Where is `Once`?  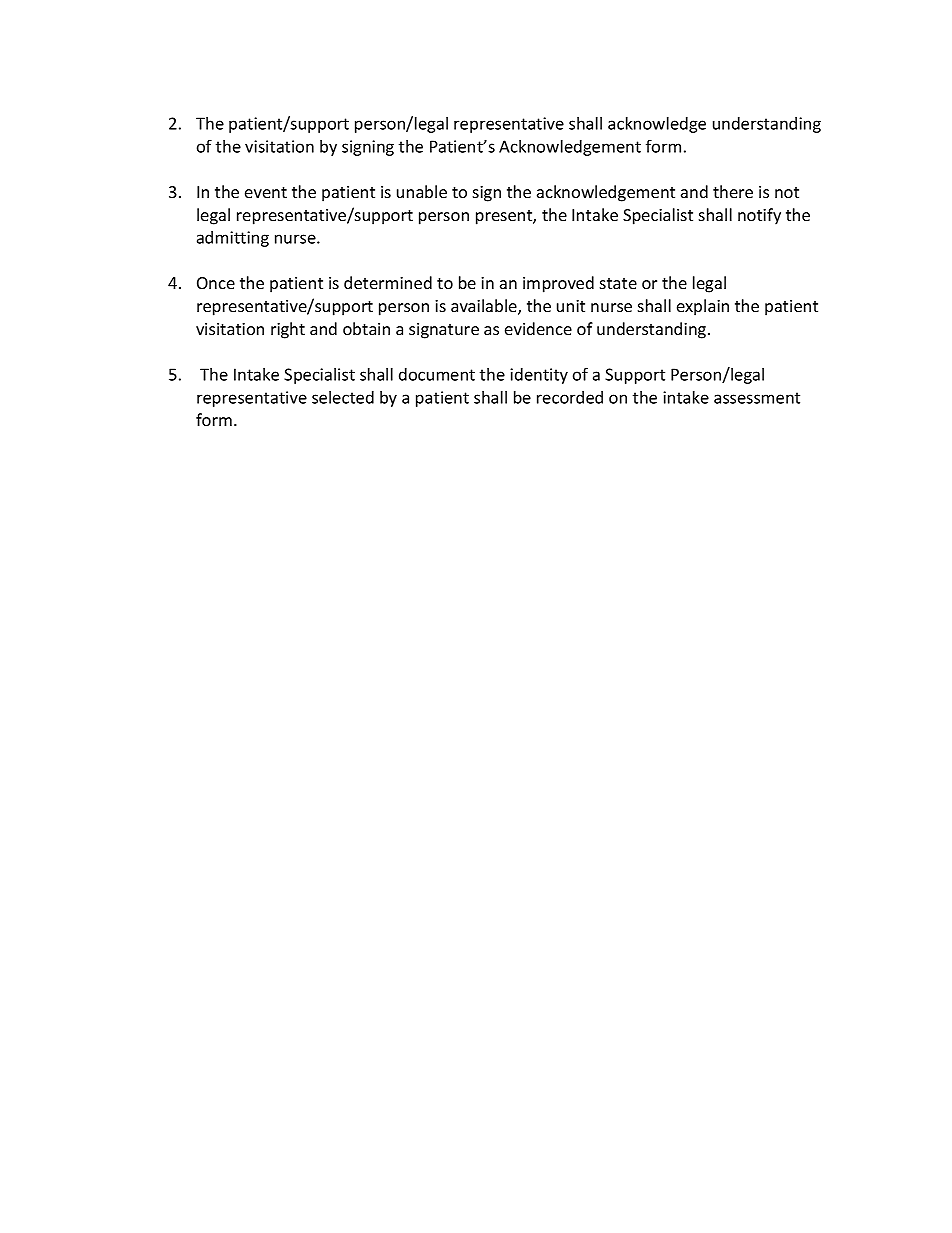
Once is located at coordinates (216, 283).
